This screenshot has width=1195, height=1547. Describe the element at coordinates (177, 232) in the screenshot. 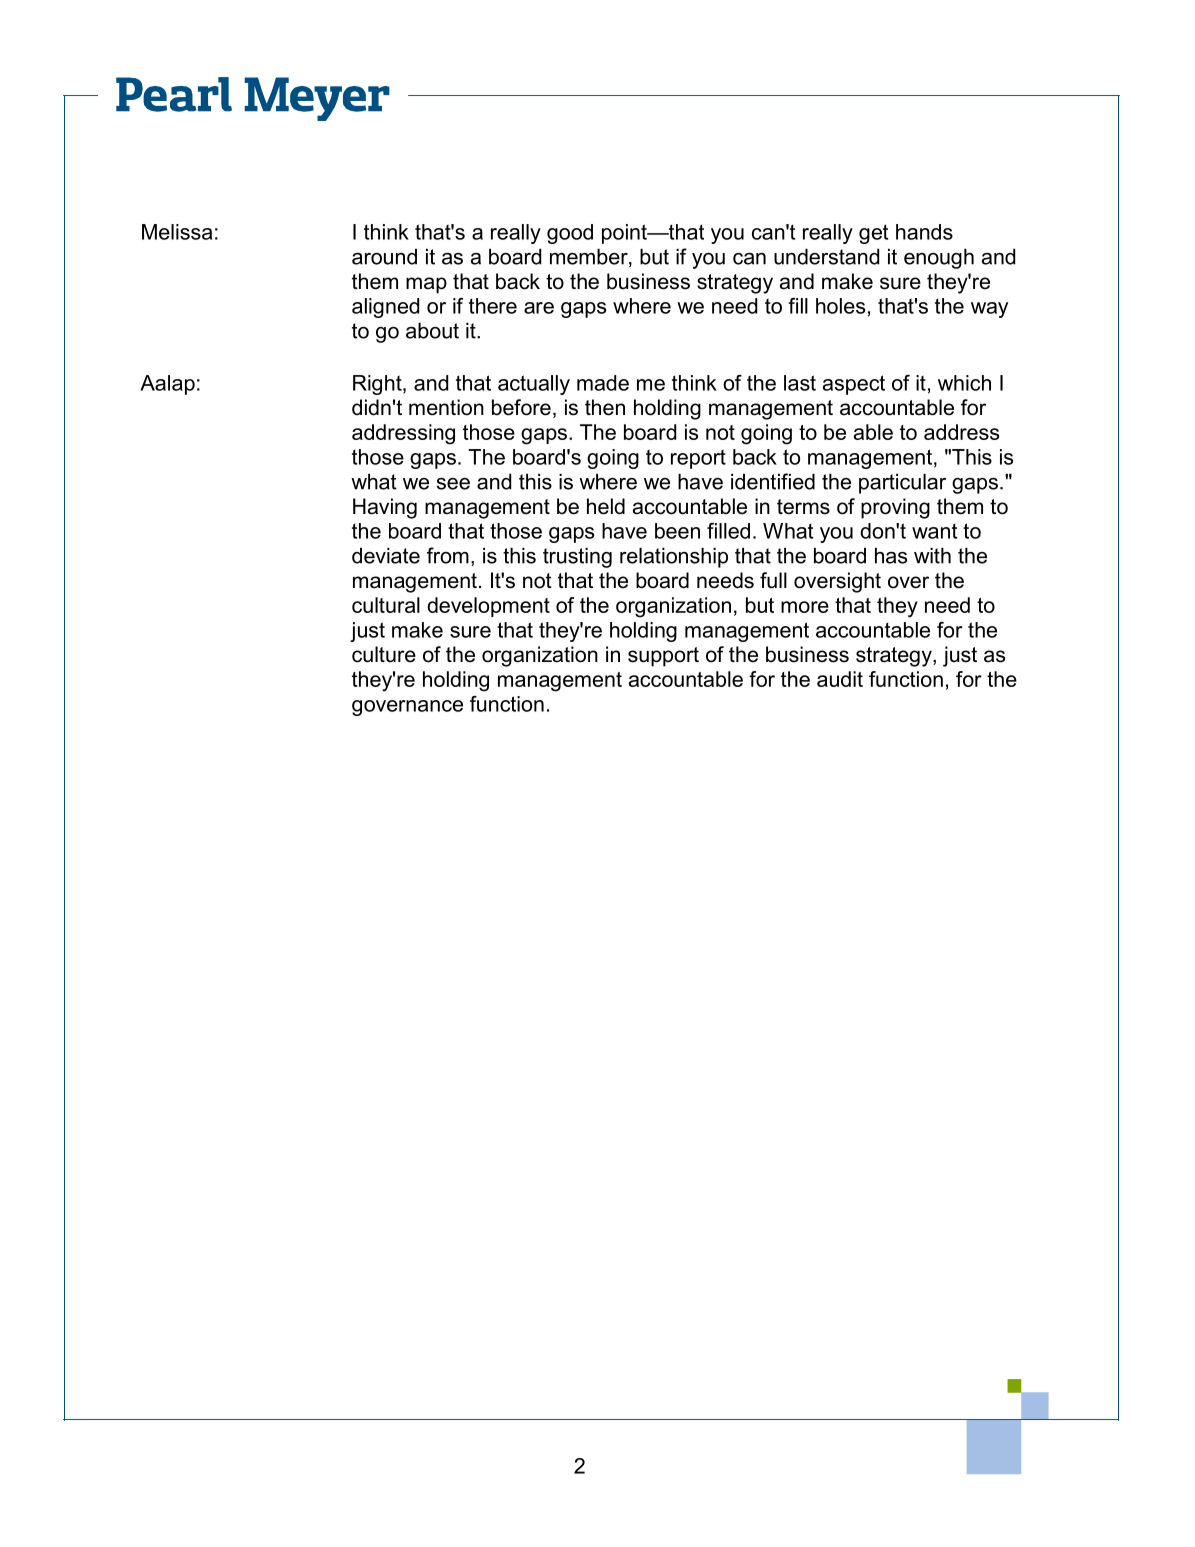

I see `Melissa` at that location.
